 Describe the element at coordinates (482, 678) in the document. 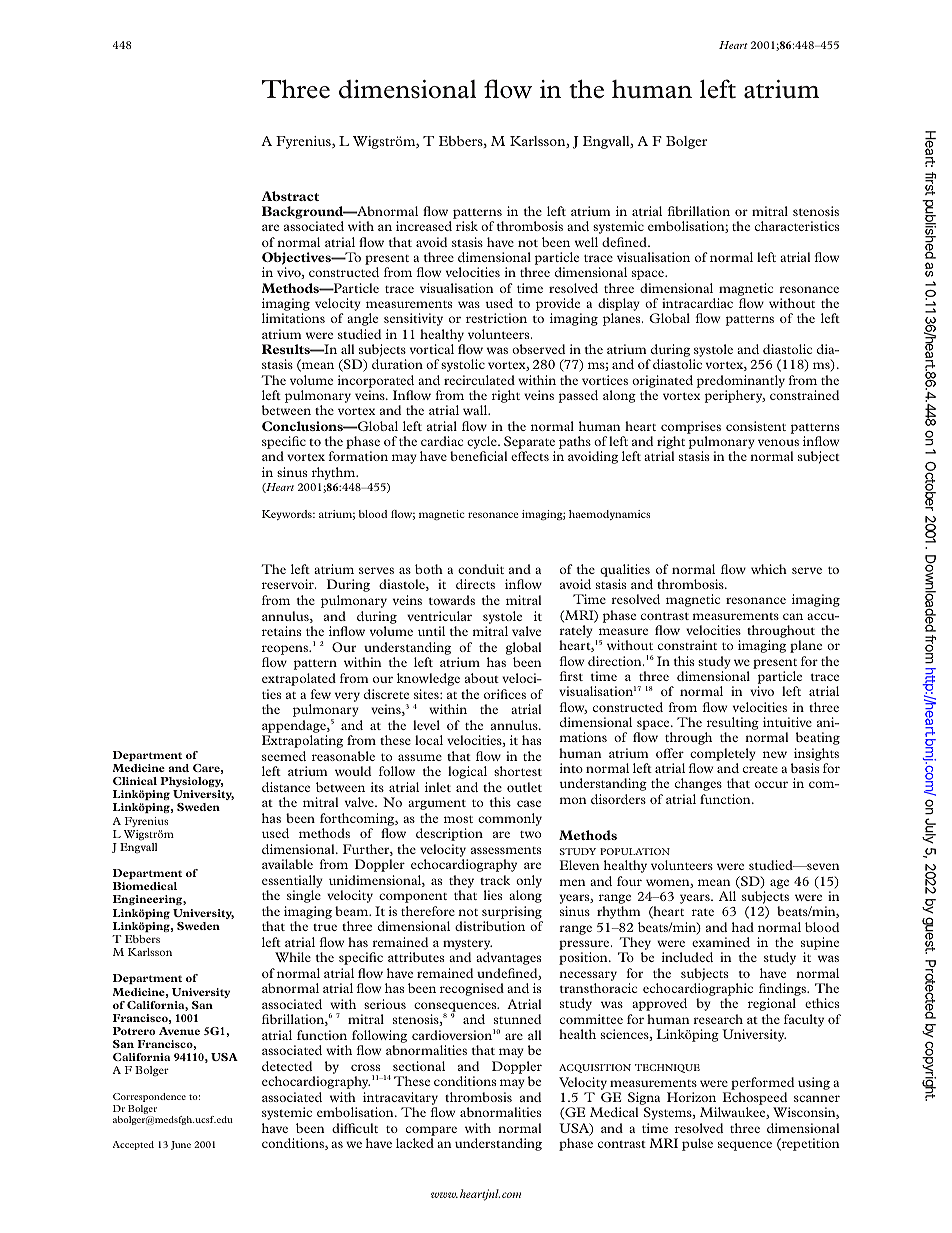

I see `about` at that location.
